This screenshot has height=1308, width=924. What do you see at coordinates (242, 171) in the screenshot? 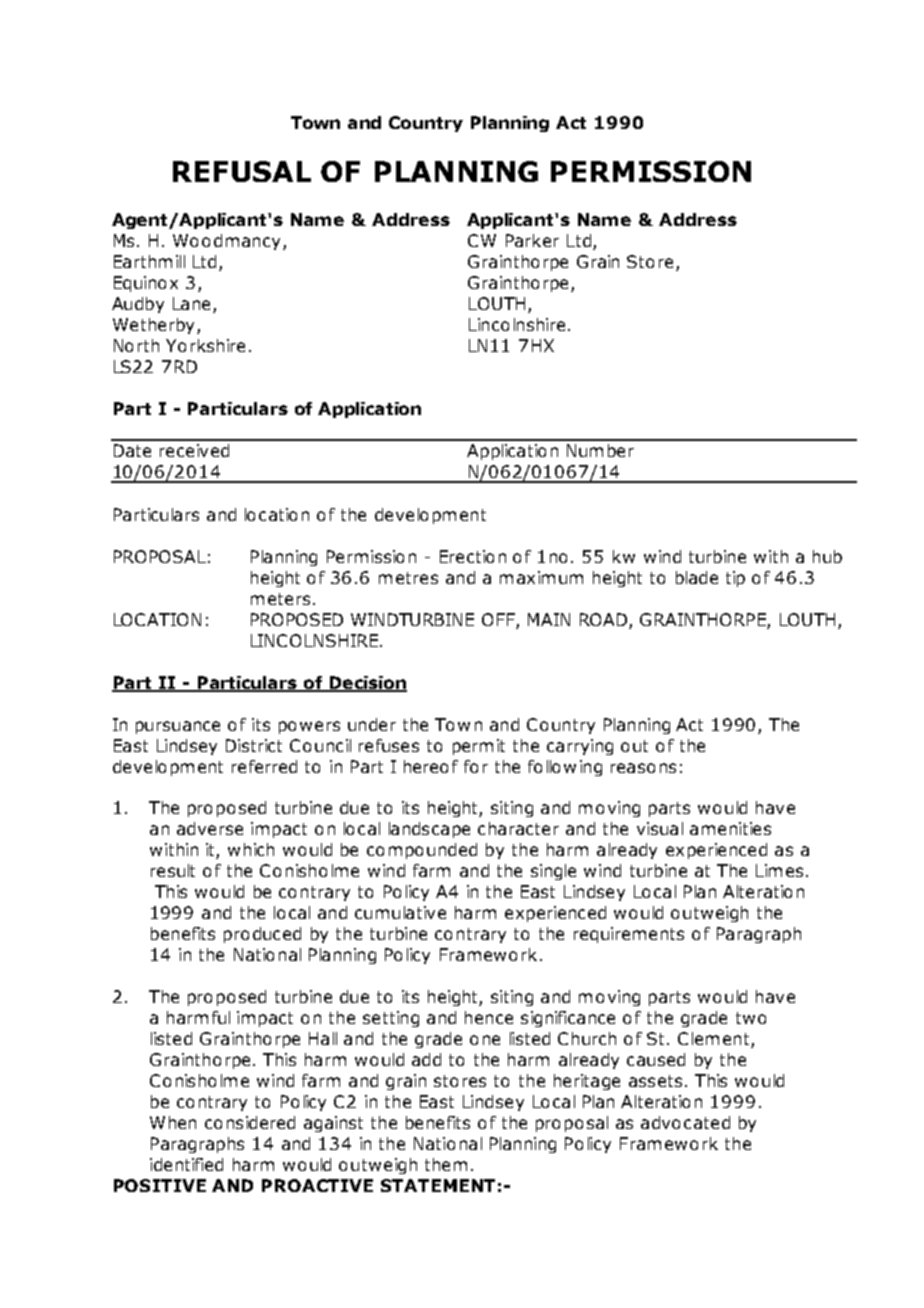
I see `REFUSAL` at bounding box center [242, 171].
